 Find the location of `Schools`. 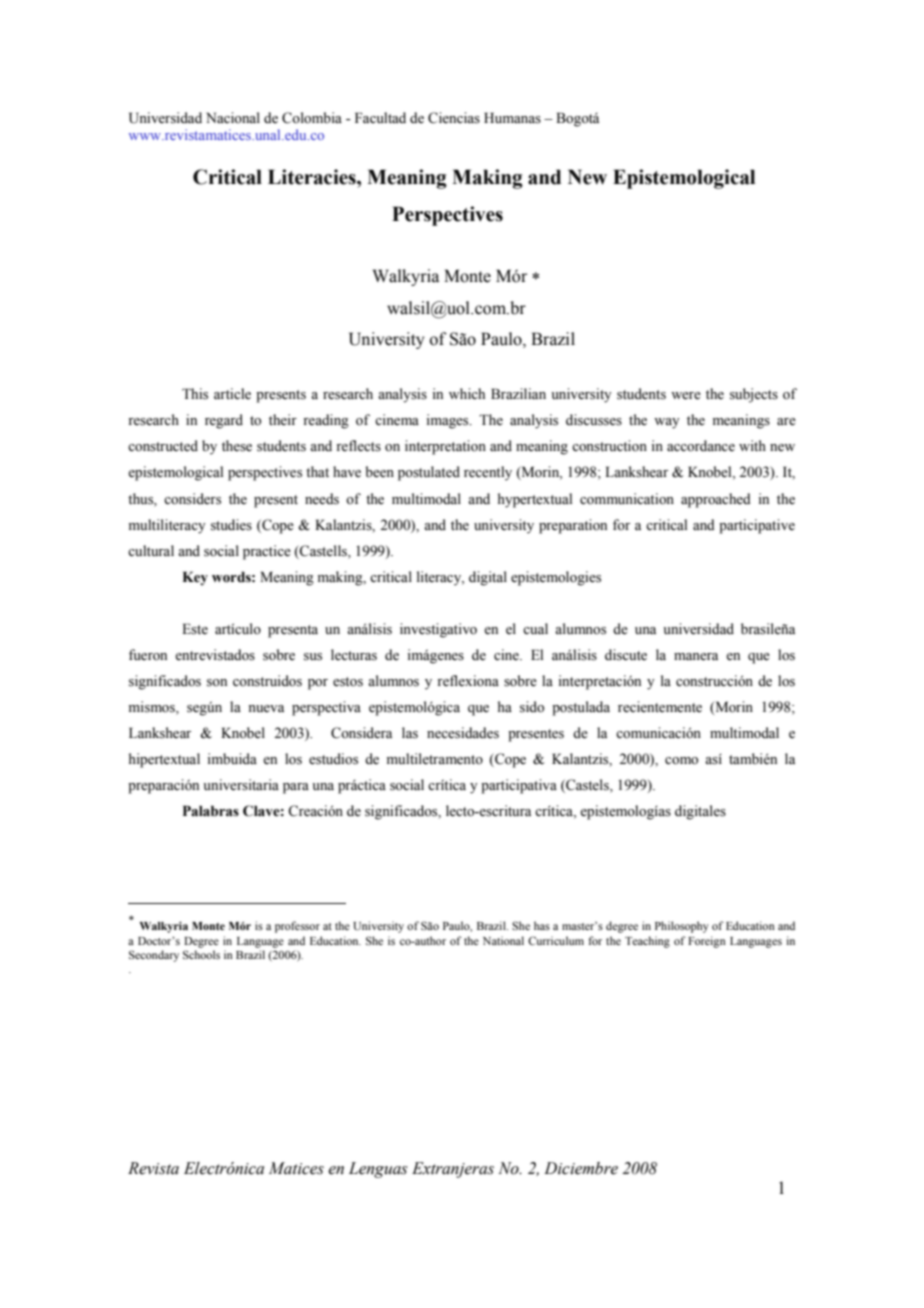

Schools is located at coordinates (201, 954).
